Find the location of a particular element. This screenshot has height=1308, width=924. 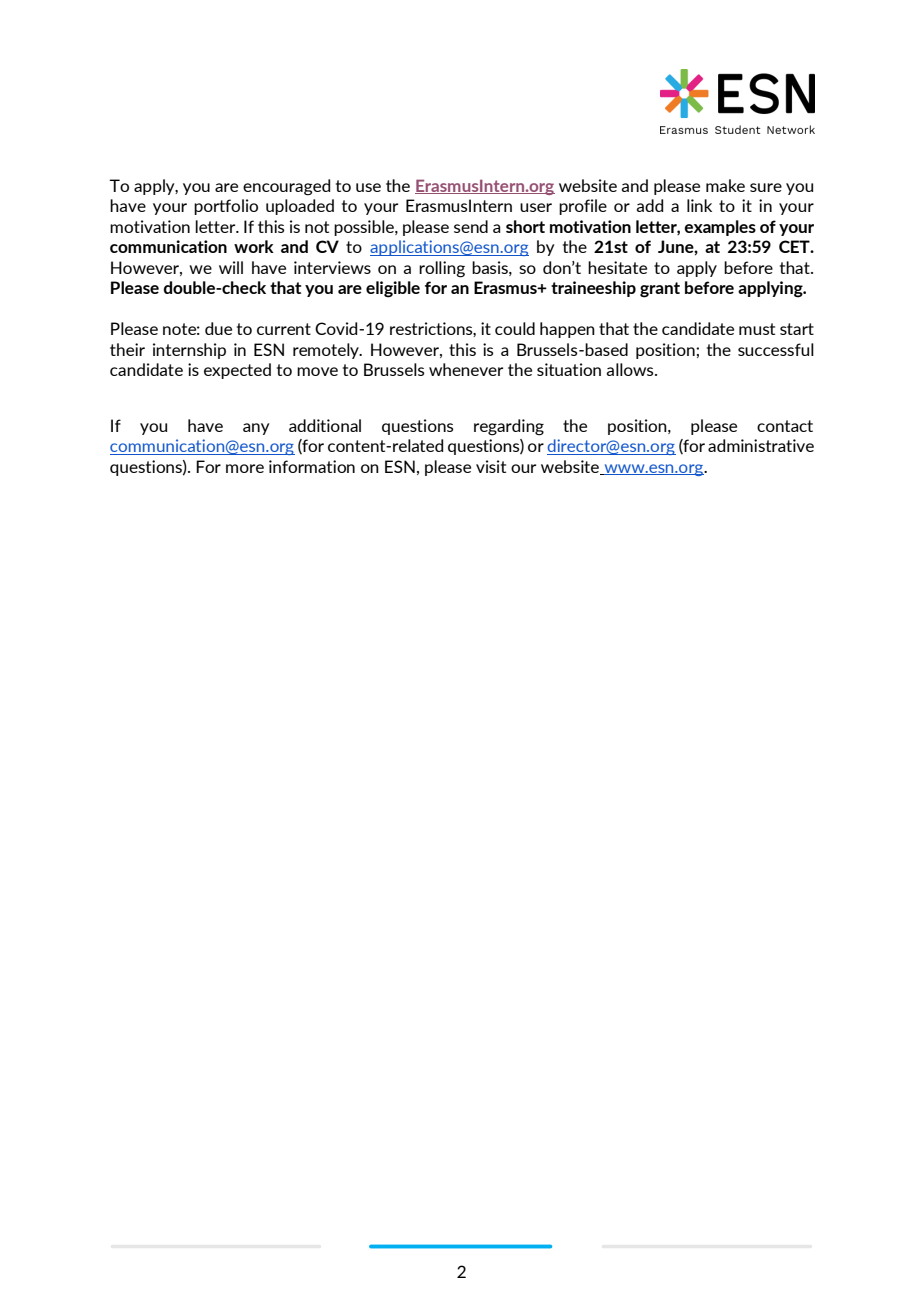

could is located at coordinates (515, 328).
